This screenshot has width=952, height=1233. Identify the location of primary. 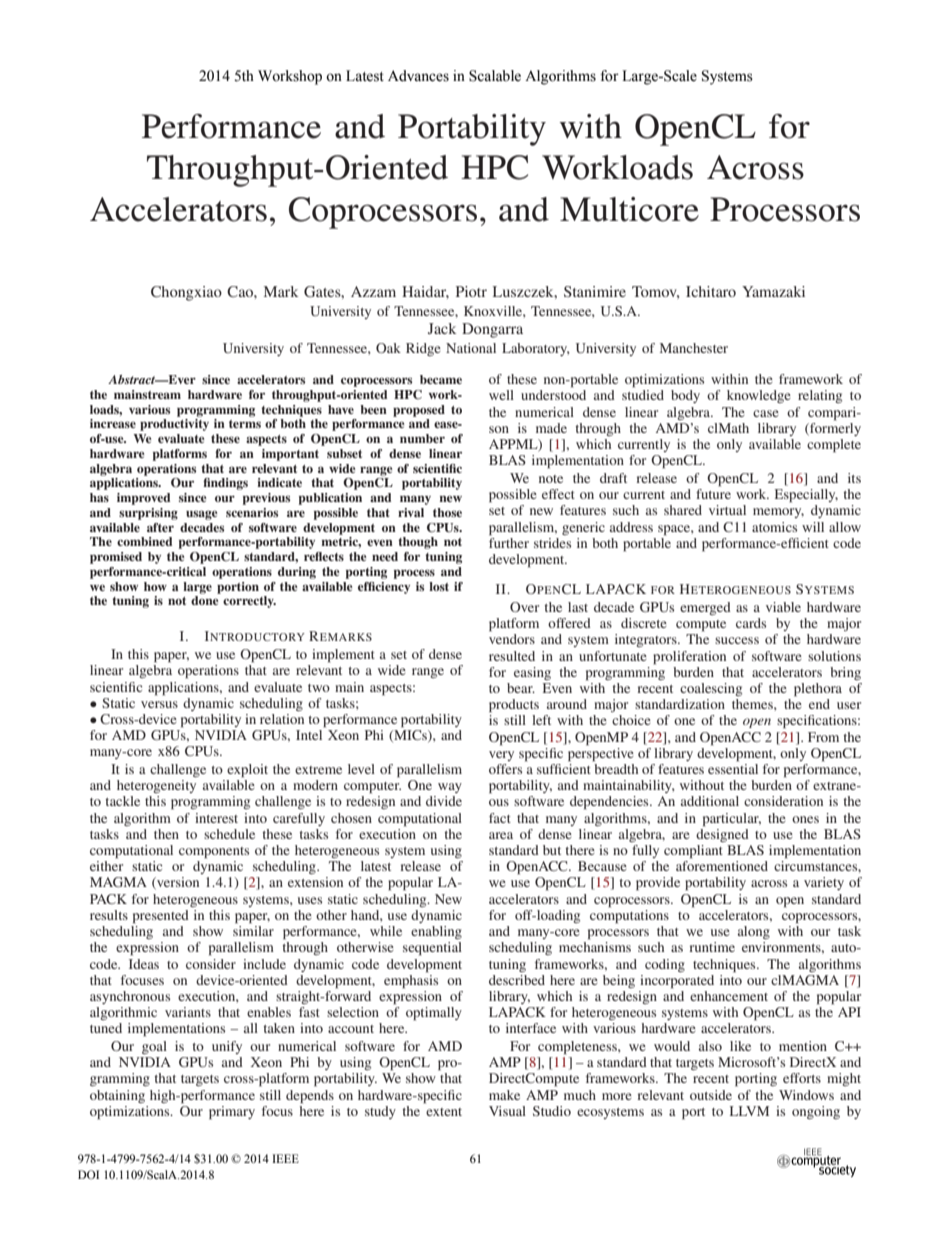
(232, 1113).
